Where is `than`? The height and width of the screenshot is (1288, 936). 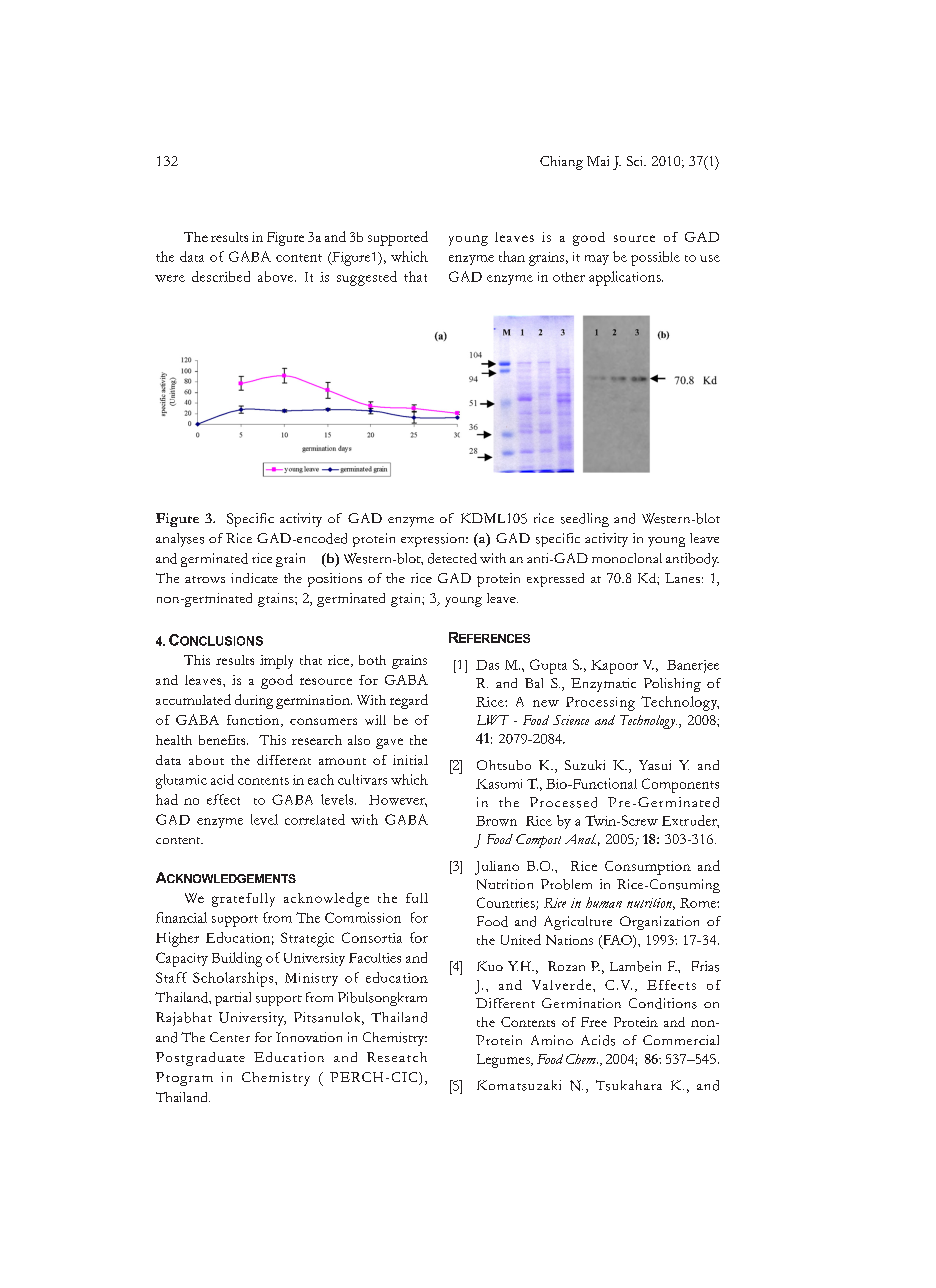
than is located at coordinates (512, 256).
